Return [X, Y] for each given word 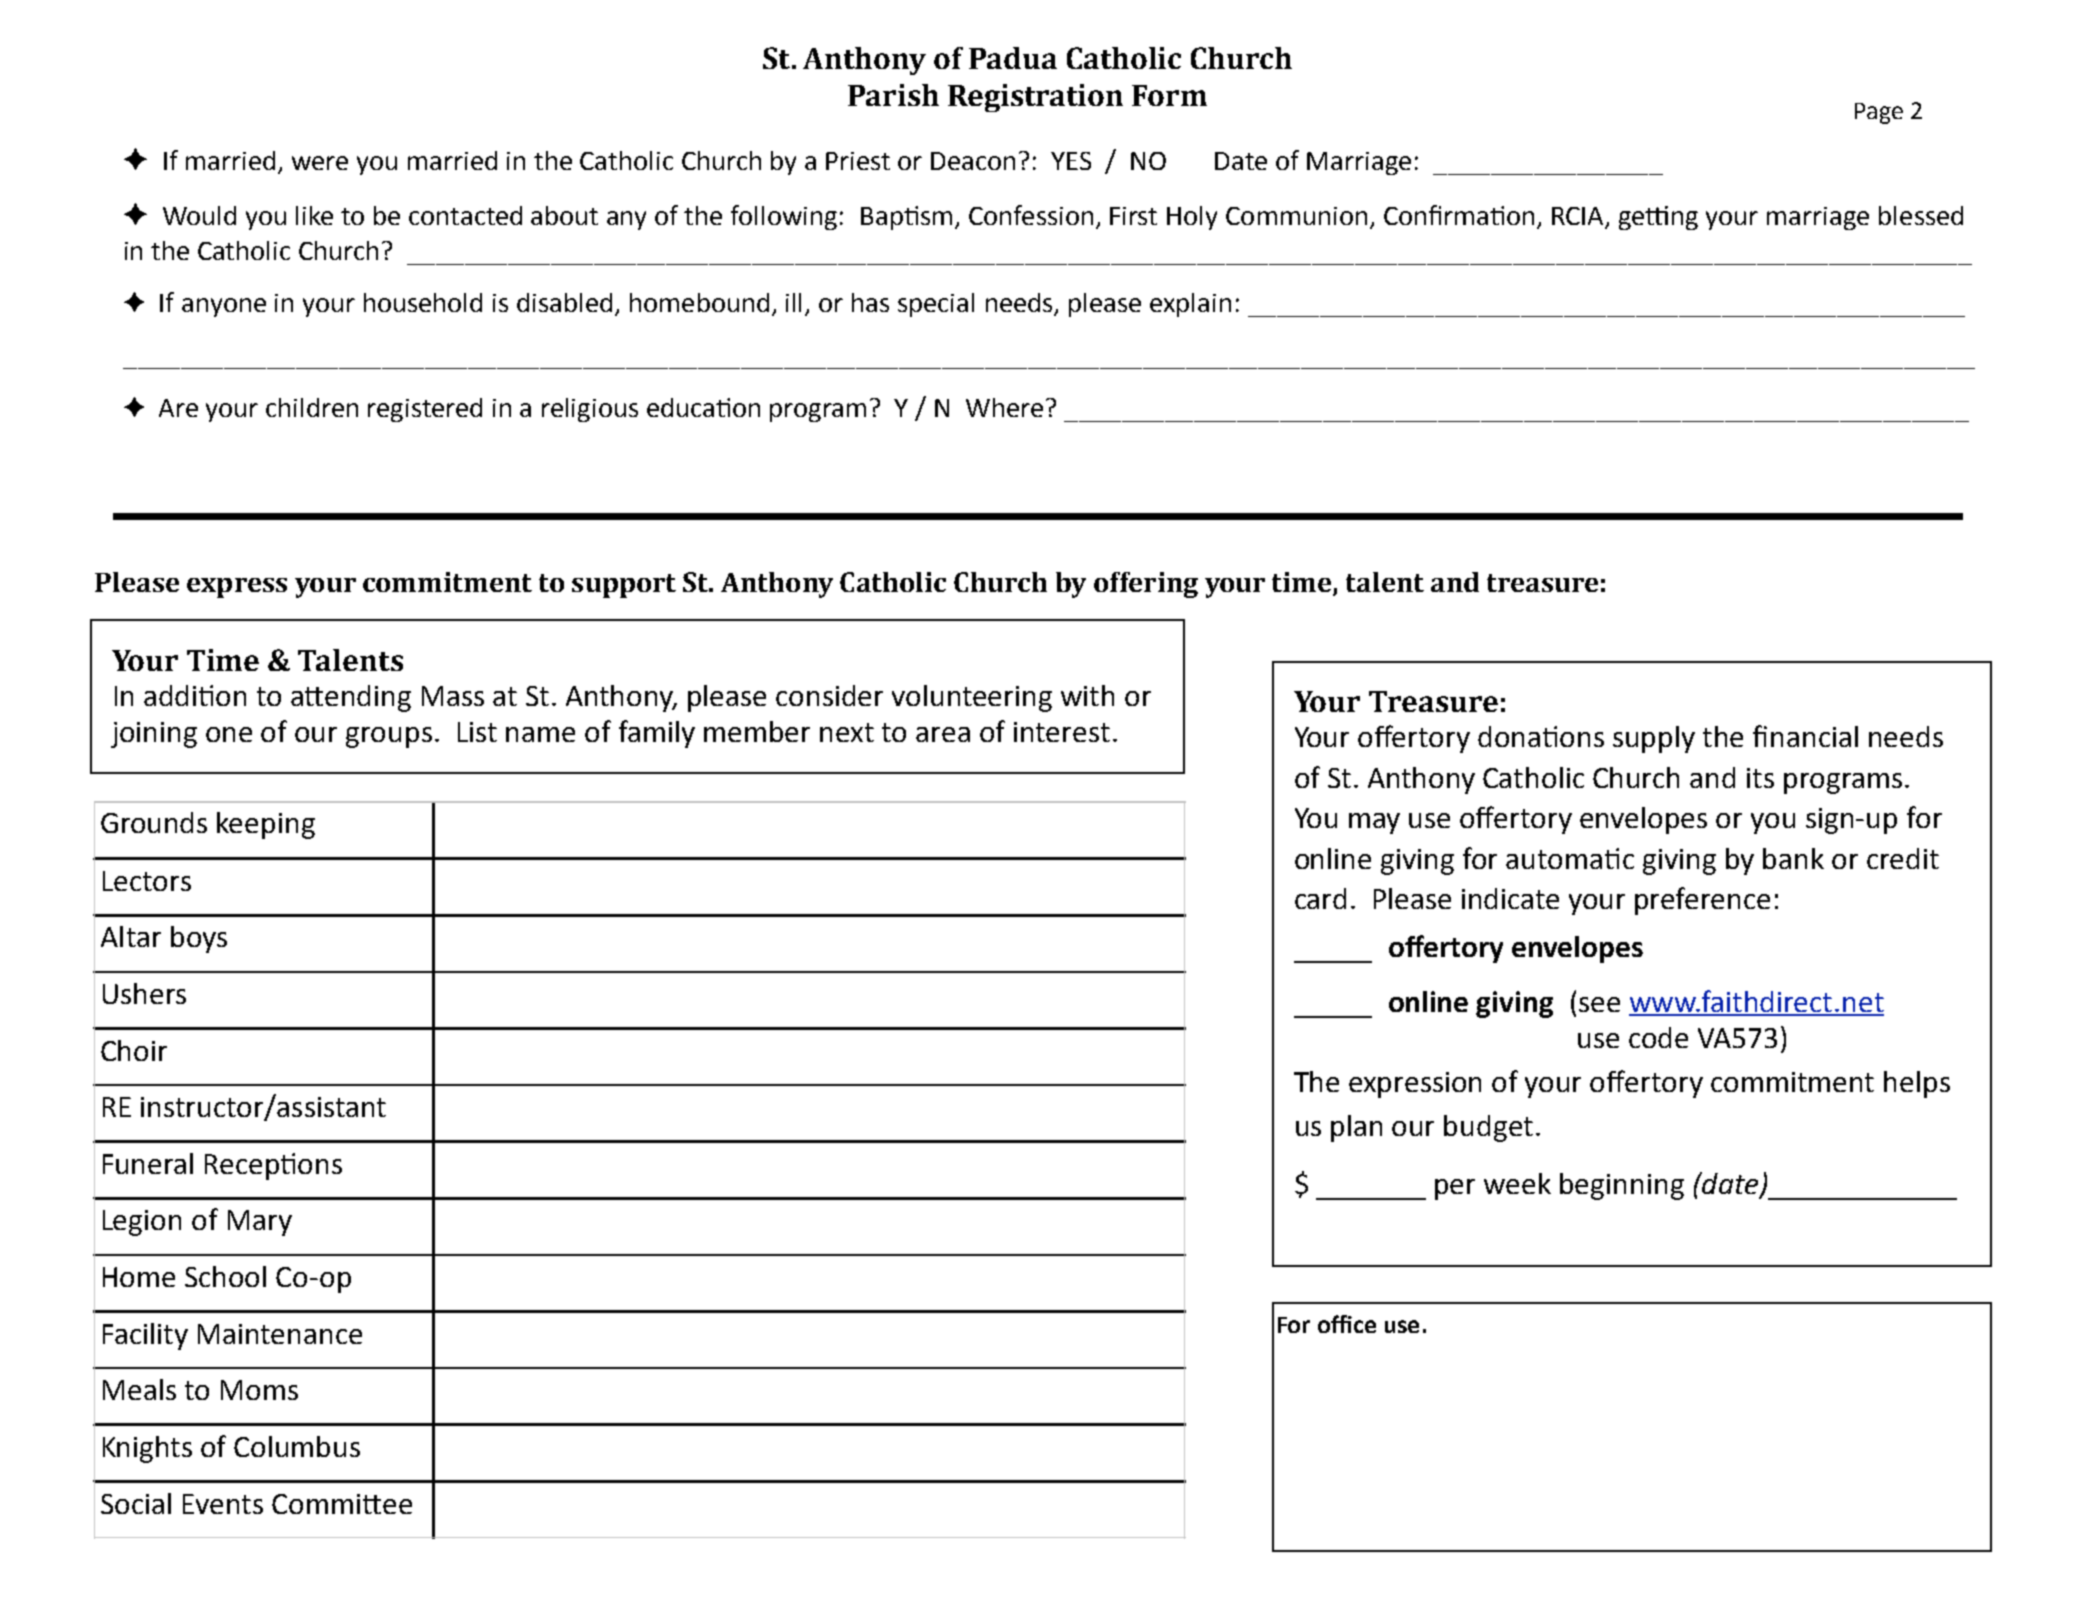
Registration [1035, 98]
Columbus [297, 1446]
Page [1879, 113]
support [624, 586]
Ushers [144, 993]
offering [1146, 585]
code [1658, 1037]
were [320, 163]
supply [1654, 739]
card [1320, 898]
